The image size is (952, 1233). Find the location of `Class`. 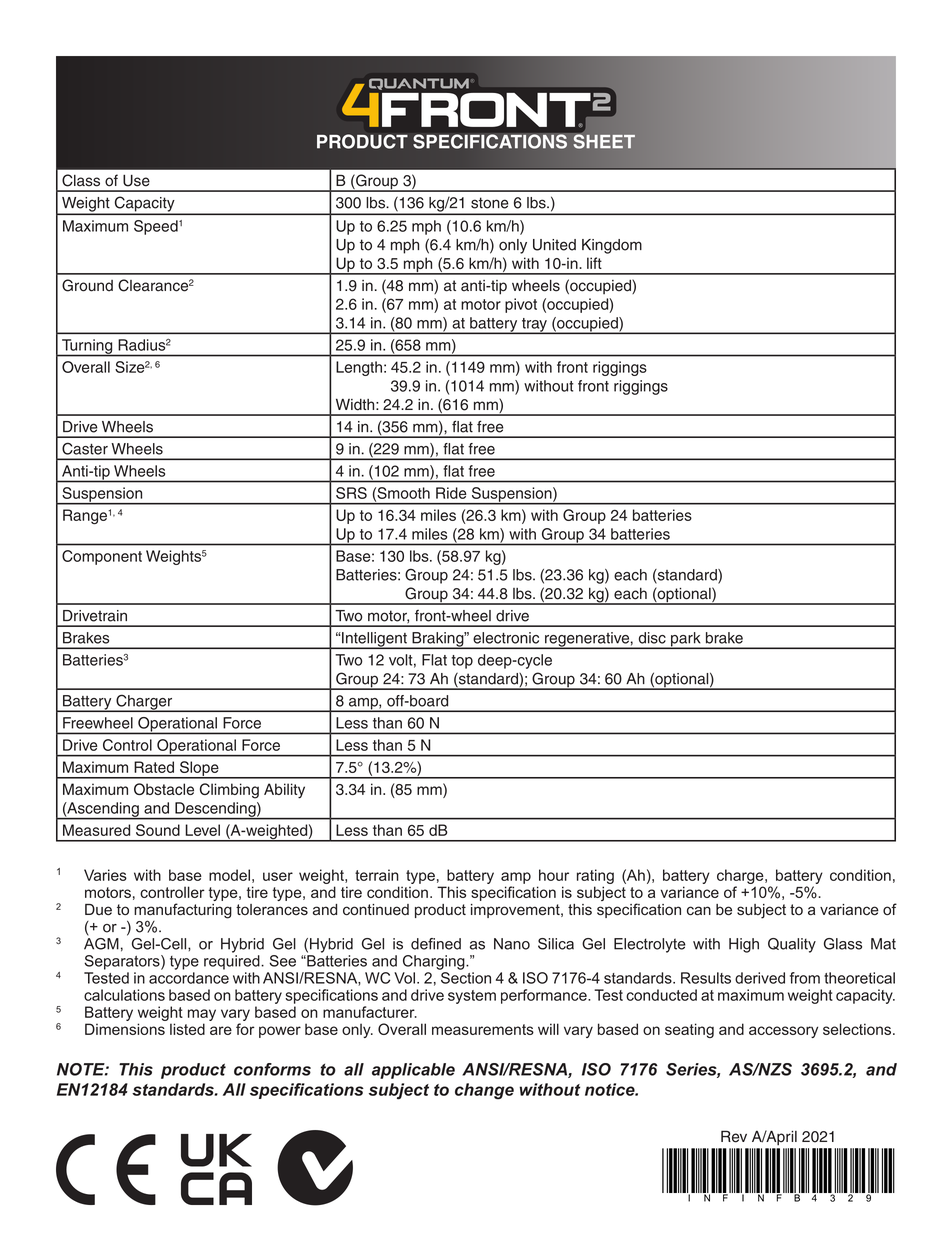

Class is located at coordinates (81, 180).
